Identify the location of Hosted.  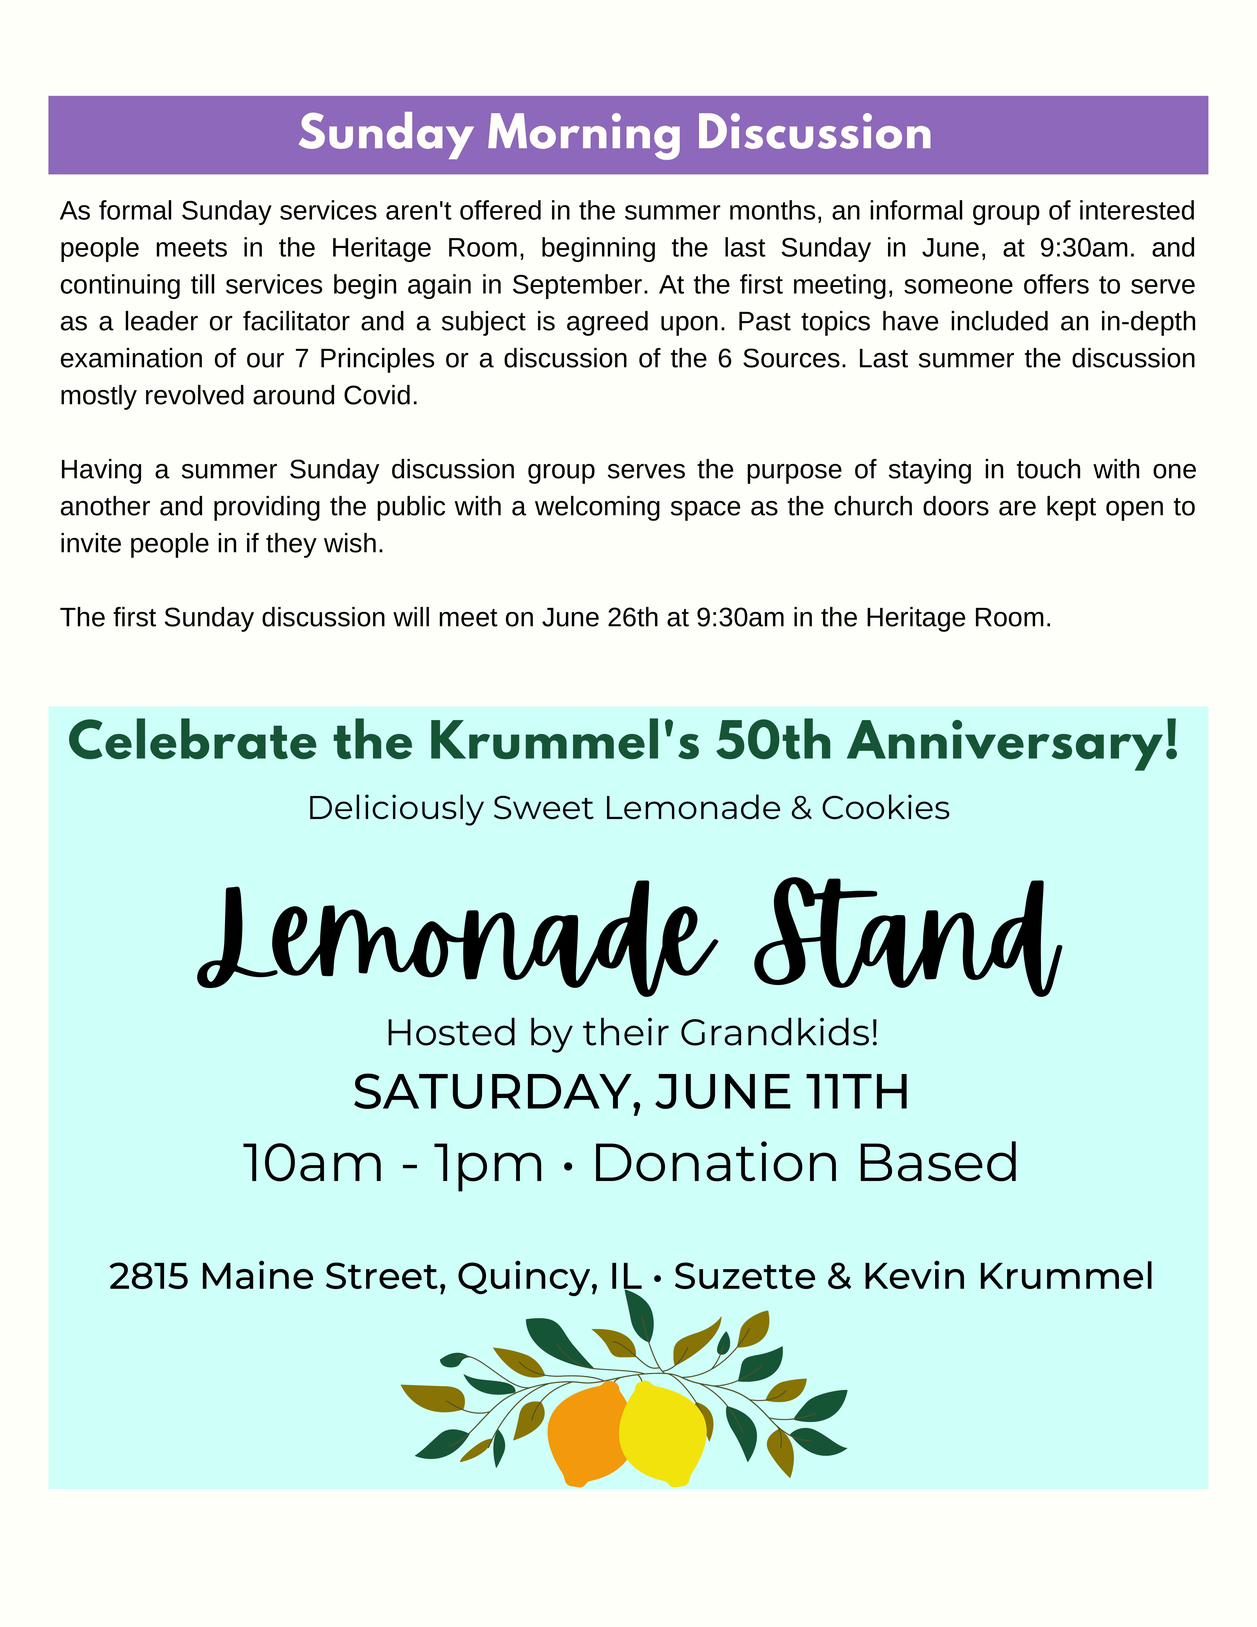
(451, 1031).
